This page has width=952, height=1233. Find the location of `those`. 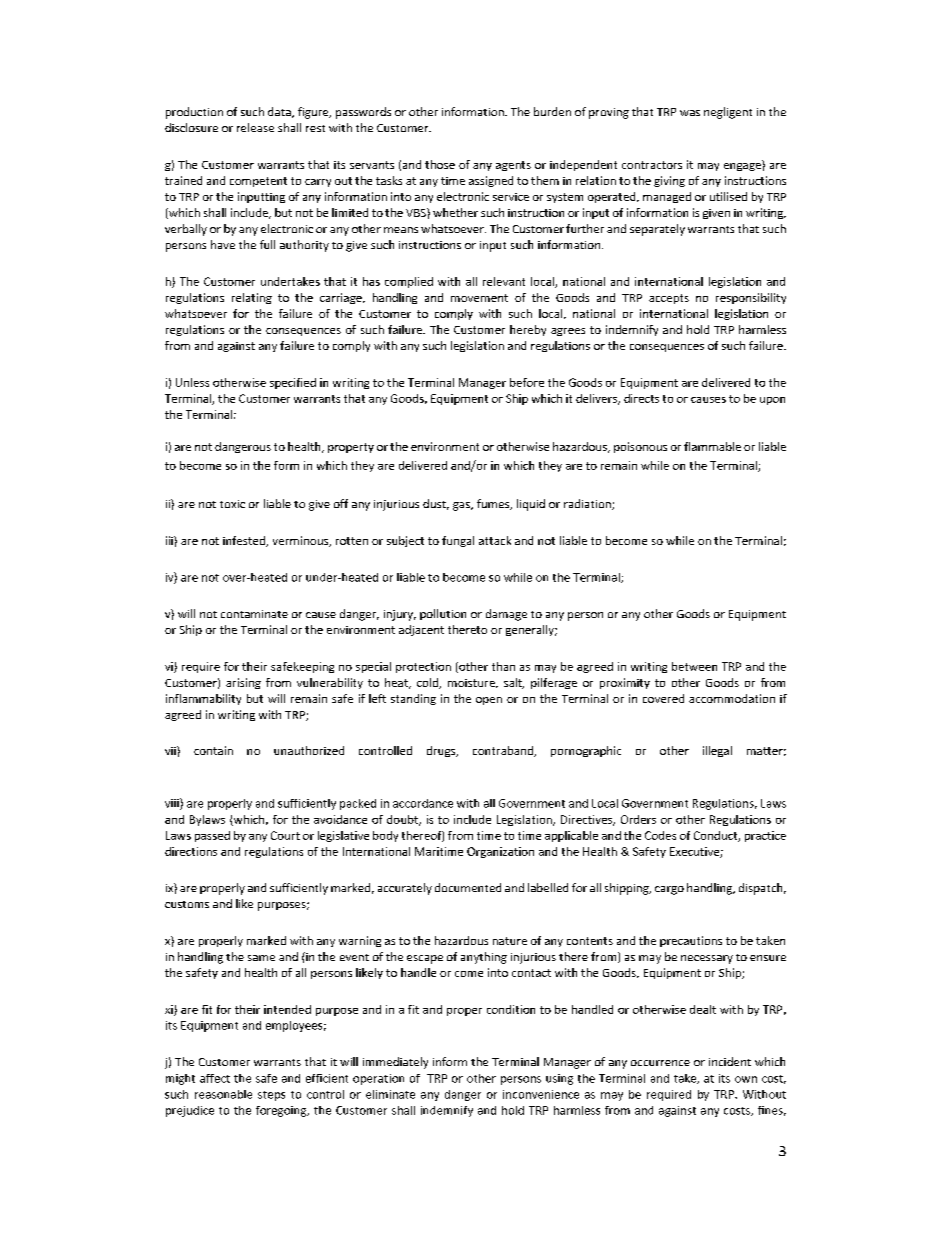

those is located at coordinates (440, 164).
